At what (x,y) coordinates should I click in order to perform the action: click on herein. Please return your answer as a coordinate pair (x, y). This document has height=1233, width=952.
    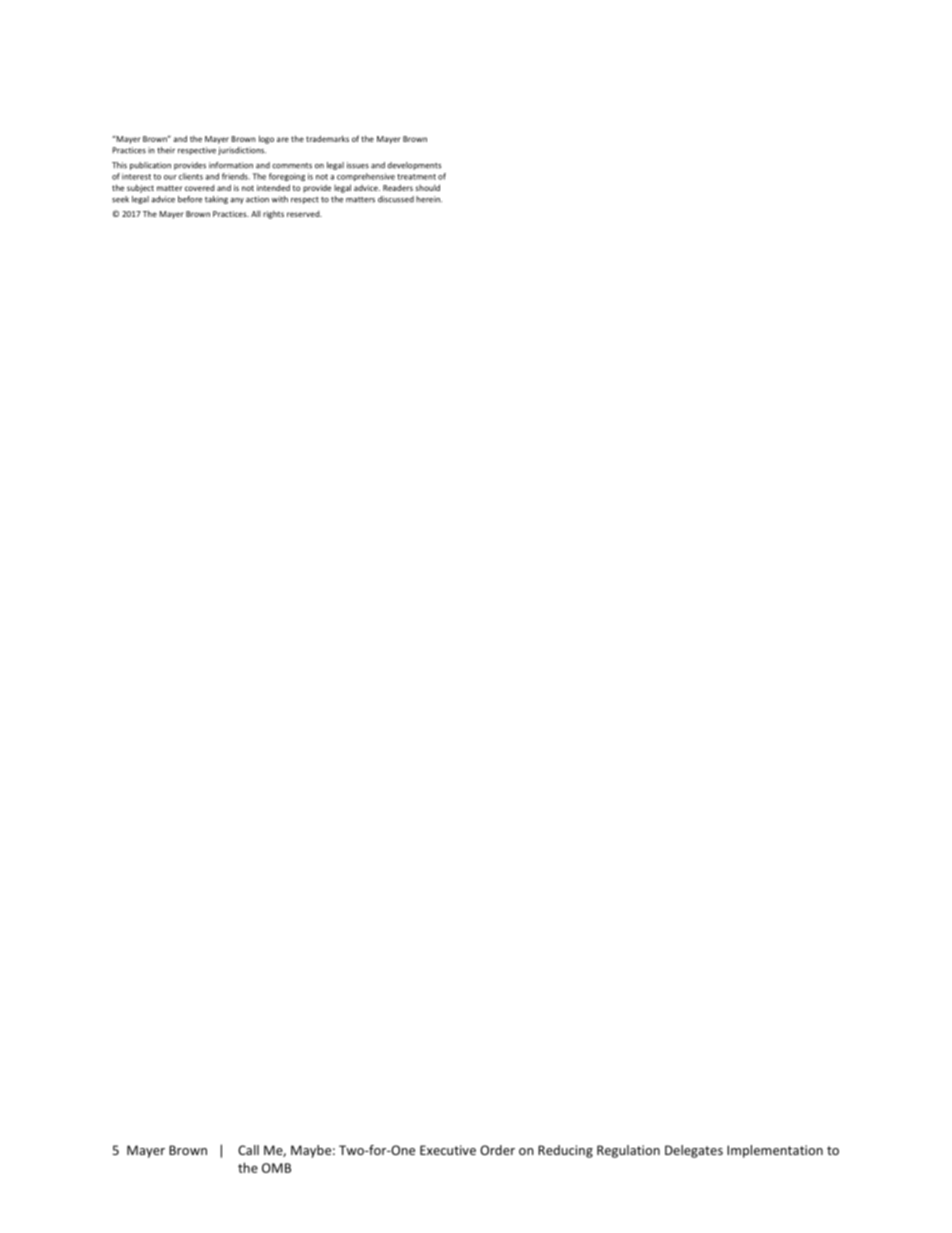
    Looking at the image, I should click on (429, 199).
